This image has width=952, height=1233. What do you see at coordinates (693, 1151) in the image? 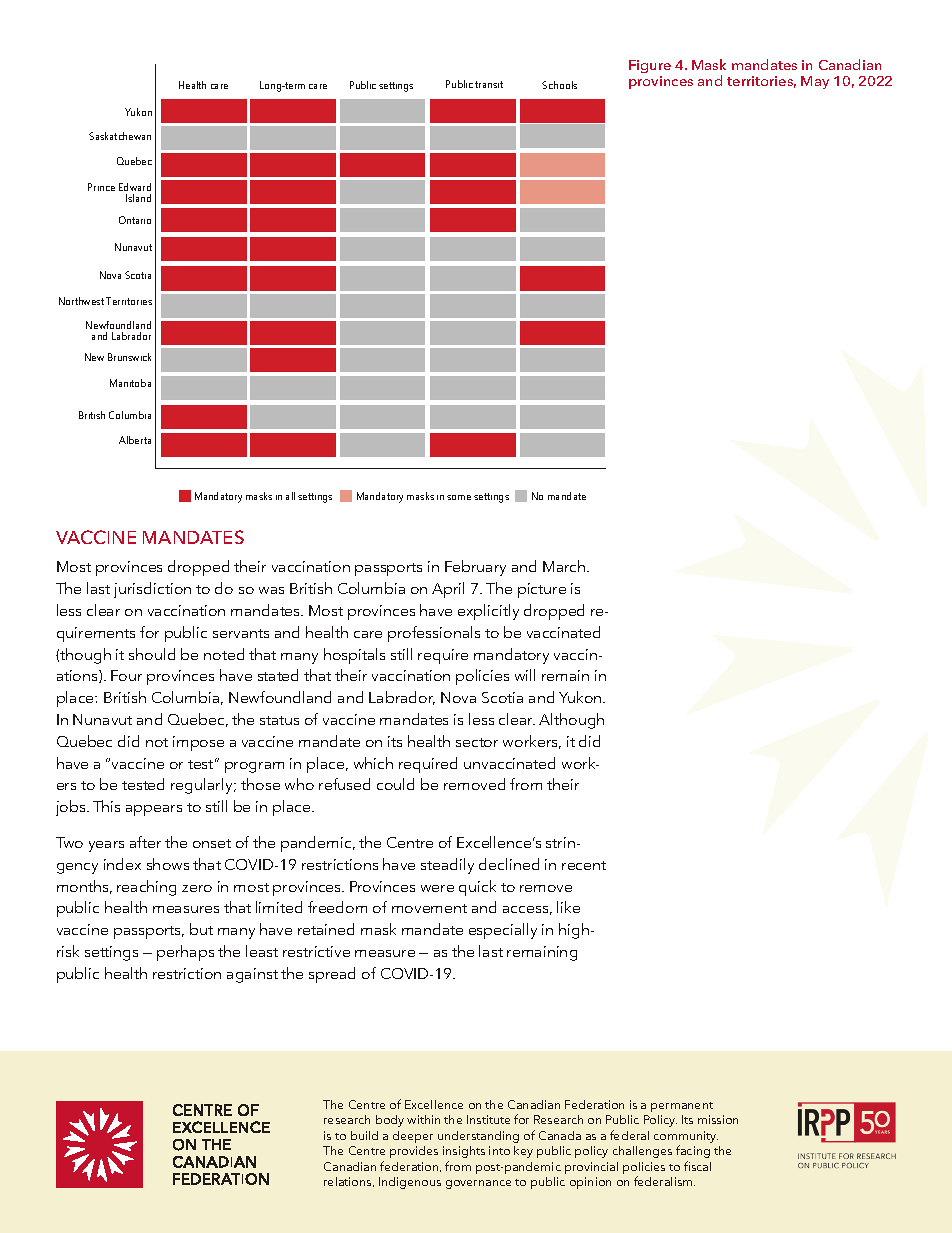
I see `facing` at bounding box center [693, 1151].
